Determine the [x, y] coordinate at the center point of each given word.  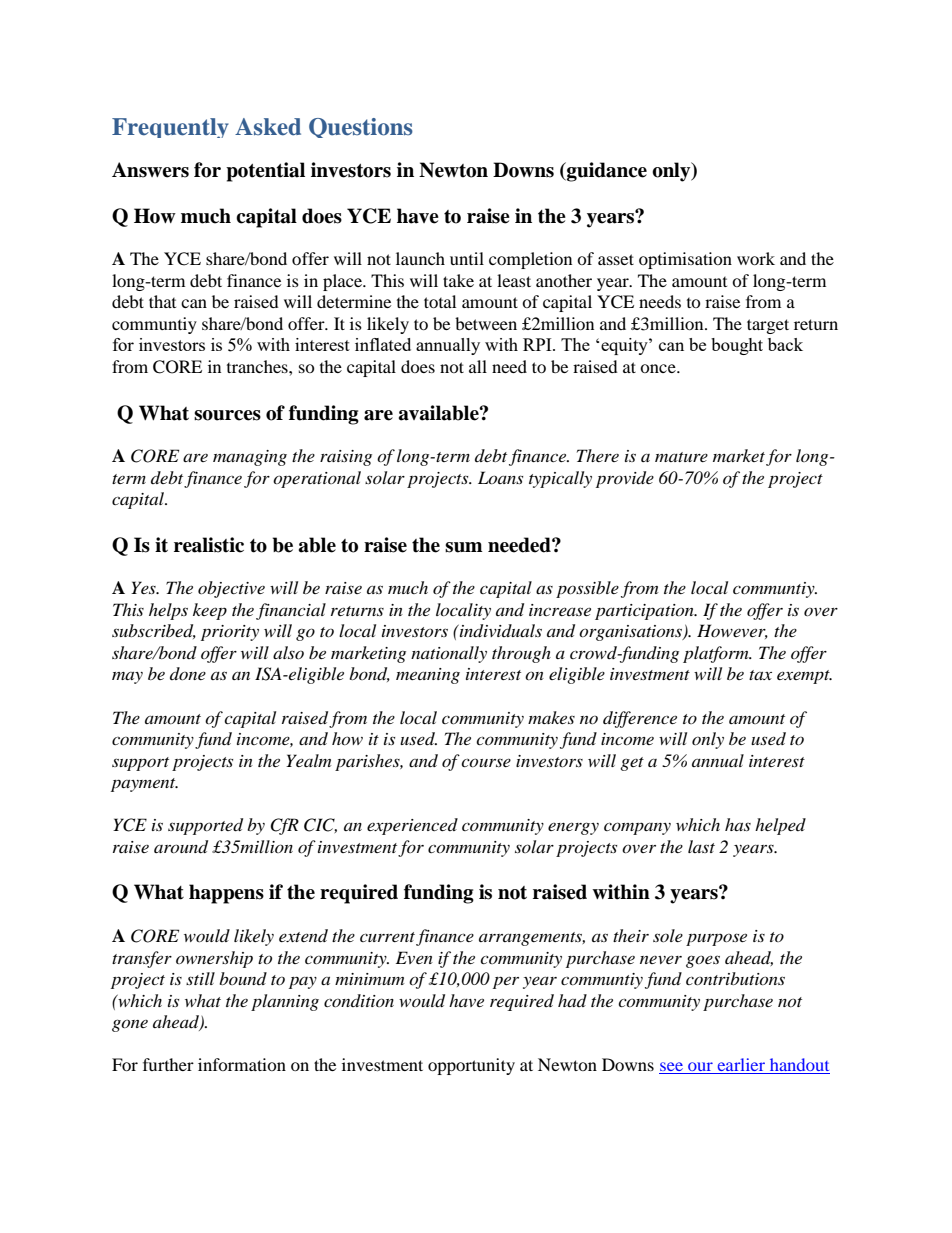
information [242, 1064]
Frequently [170, 128]
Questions [361, 128]
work [756, 258]
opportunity [471, 1066]
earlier [742, 1066]
